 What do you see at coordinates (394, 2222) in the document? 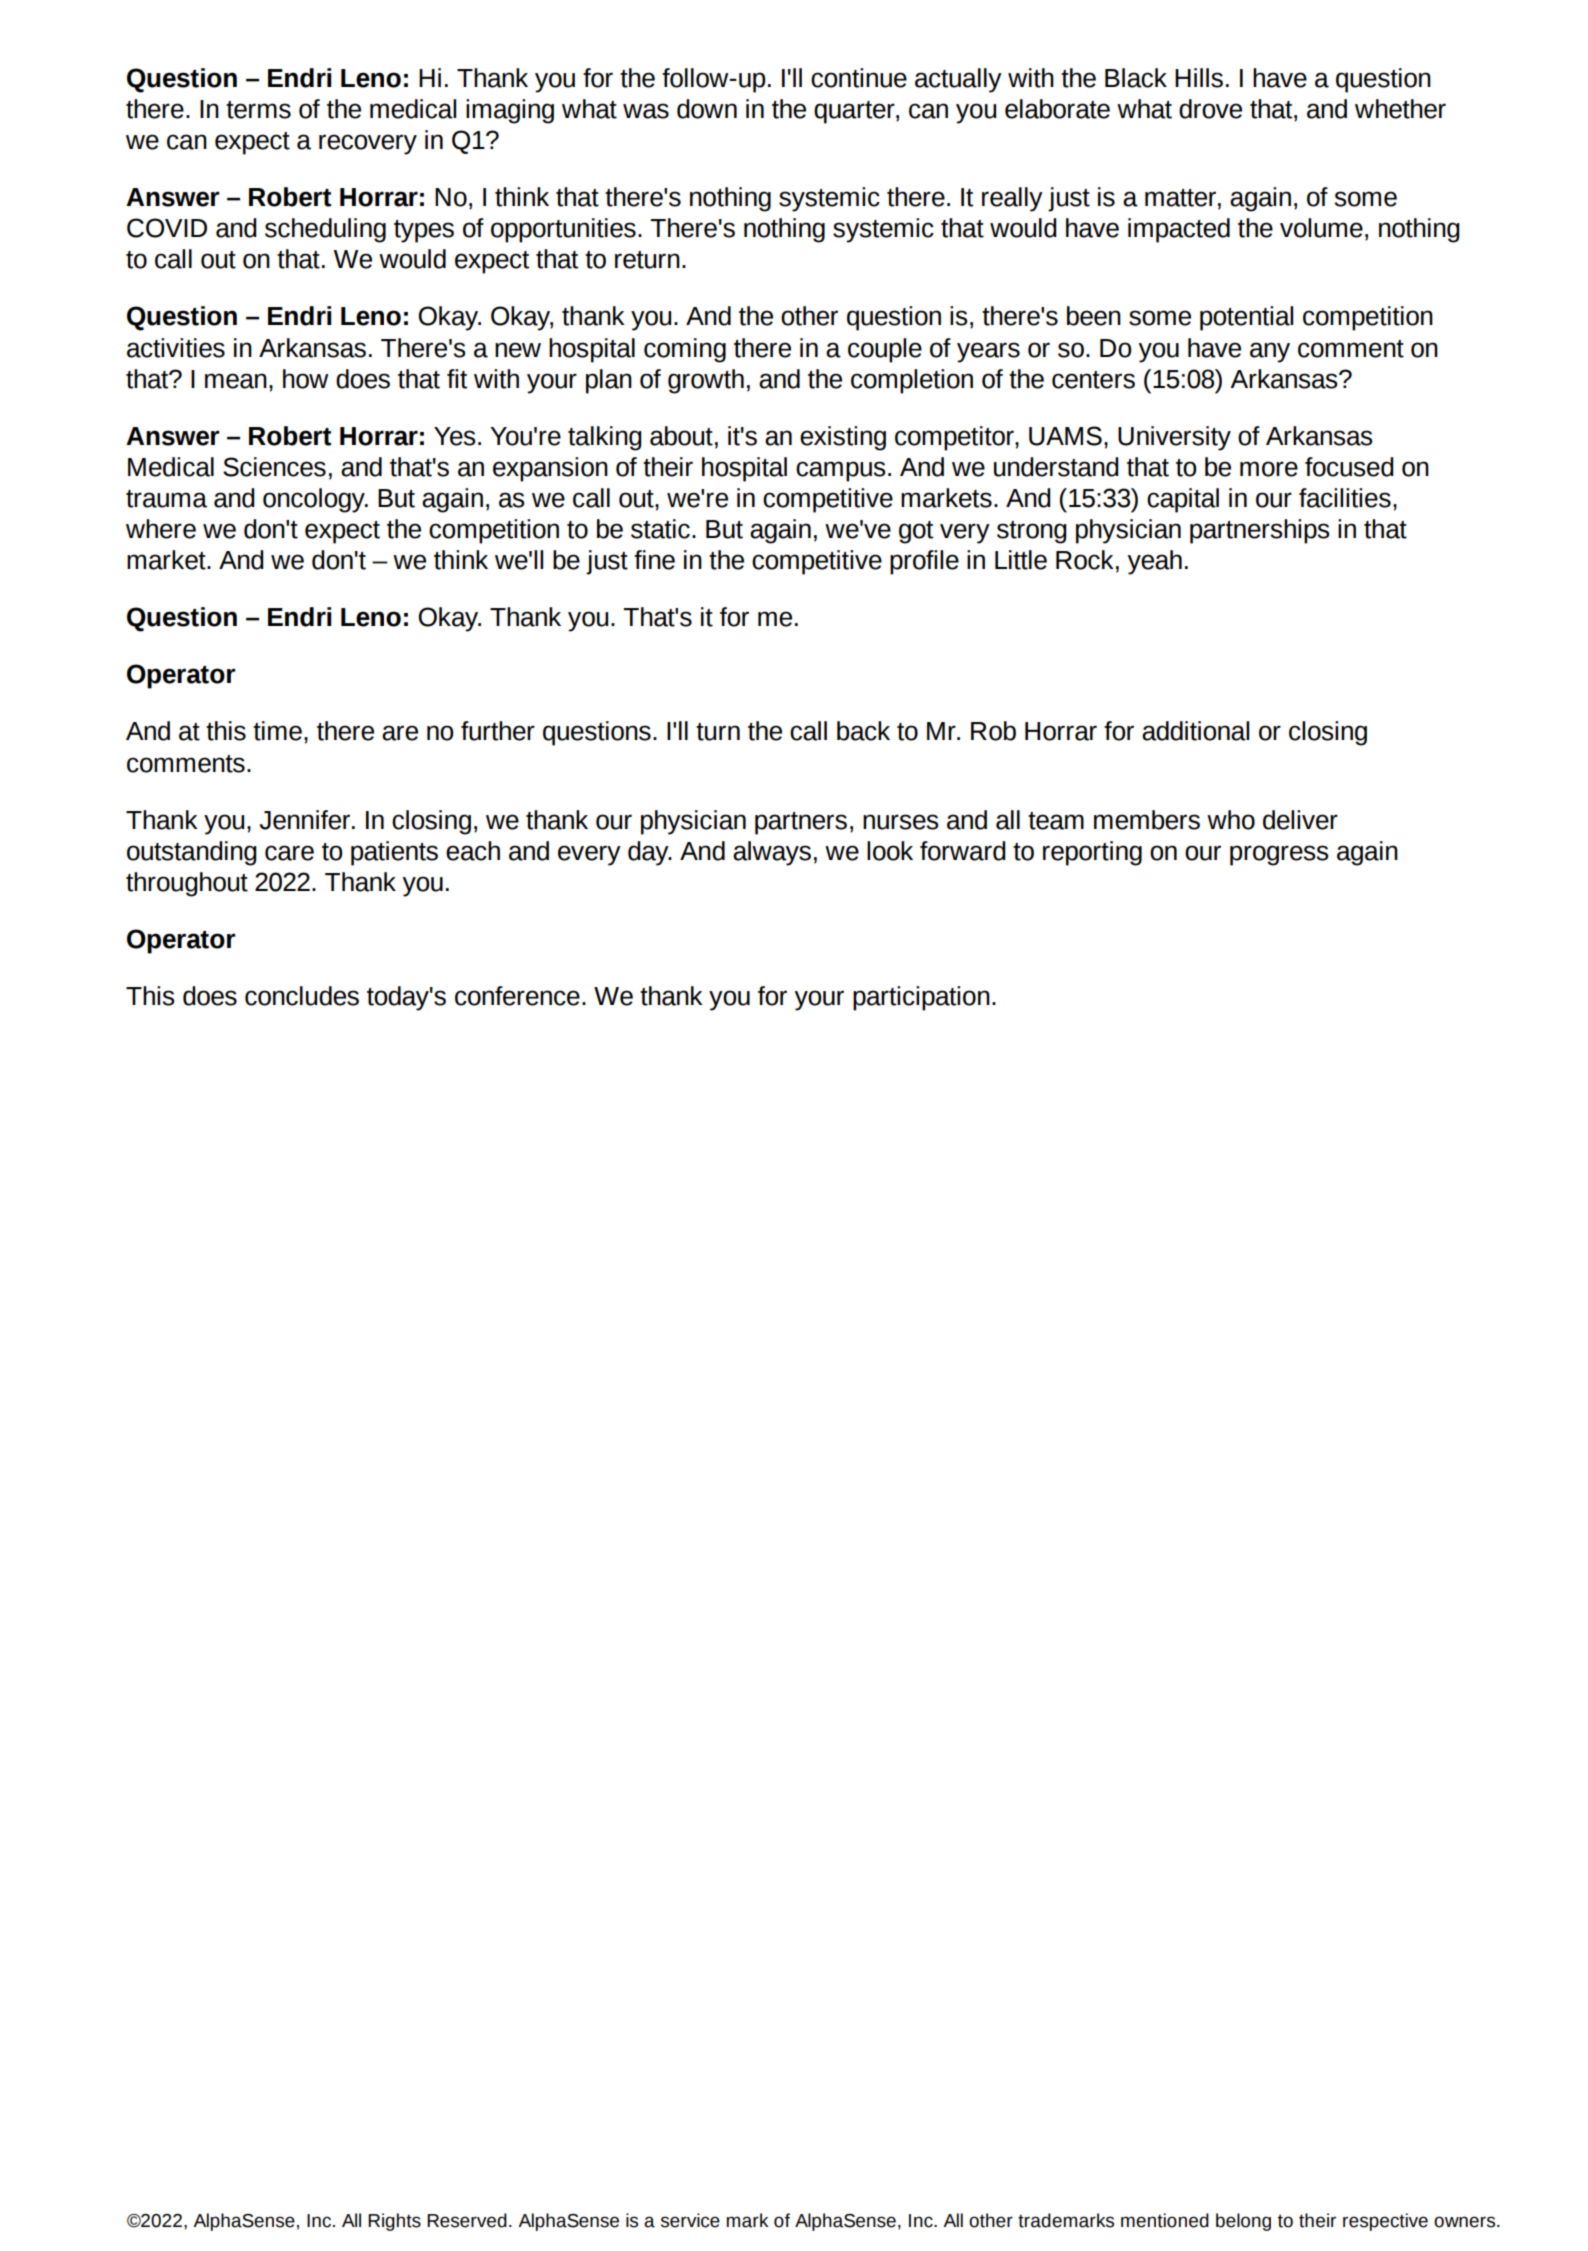
I see `Rights` at bounding box center [394, 2222].
